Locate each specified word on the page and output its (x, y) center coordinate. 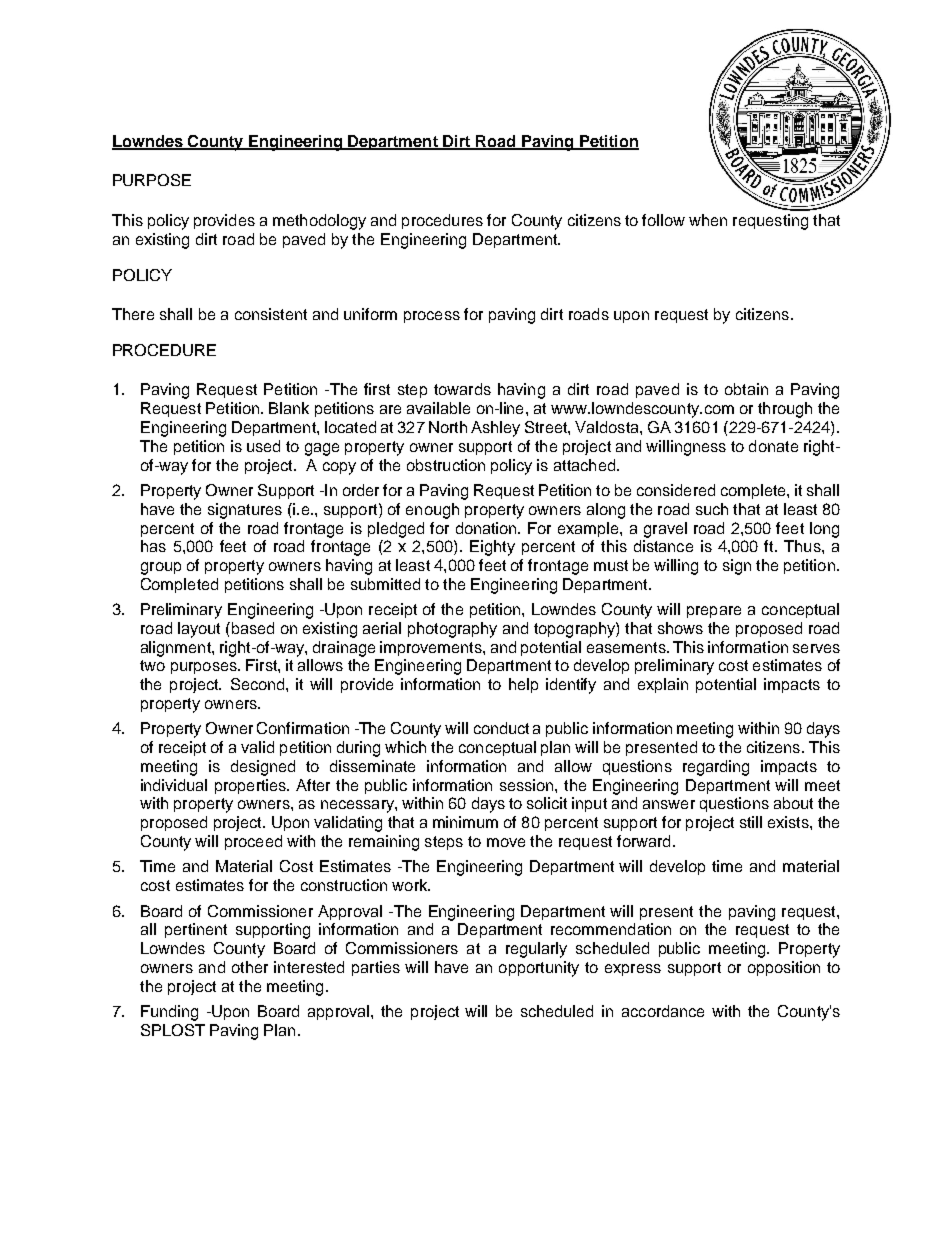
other (250, 967)
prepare (714, 612)
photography (452, 630)
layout (199, 630)
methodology (319, 222)
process (432, 317)
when (708, 220)
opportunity (539, 969)
